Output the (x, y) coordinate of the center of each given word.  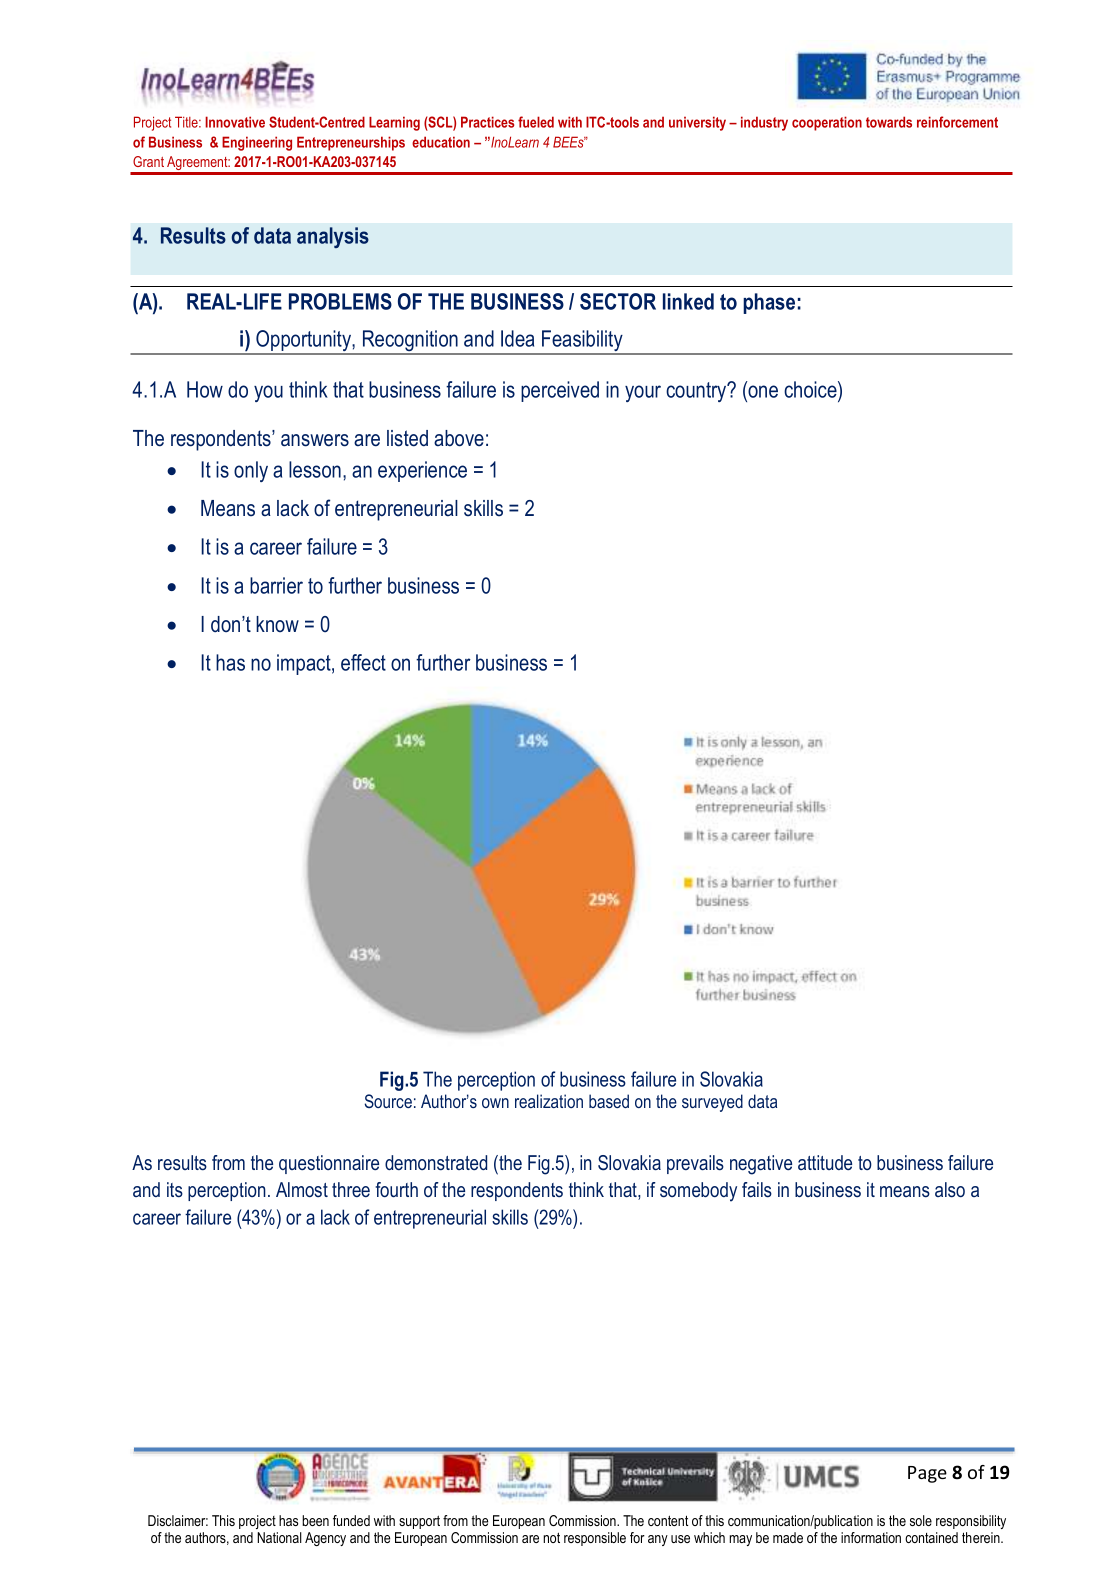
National (279, 1537)
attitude (825, 1162)
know (277, 624)
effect (363, 662)
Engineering (257, 143)
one (762, 393)
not (551, 1537)
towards (889, 122)
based (609, 1101)
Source (388, 1101)
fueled (536, 122)
